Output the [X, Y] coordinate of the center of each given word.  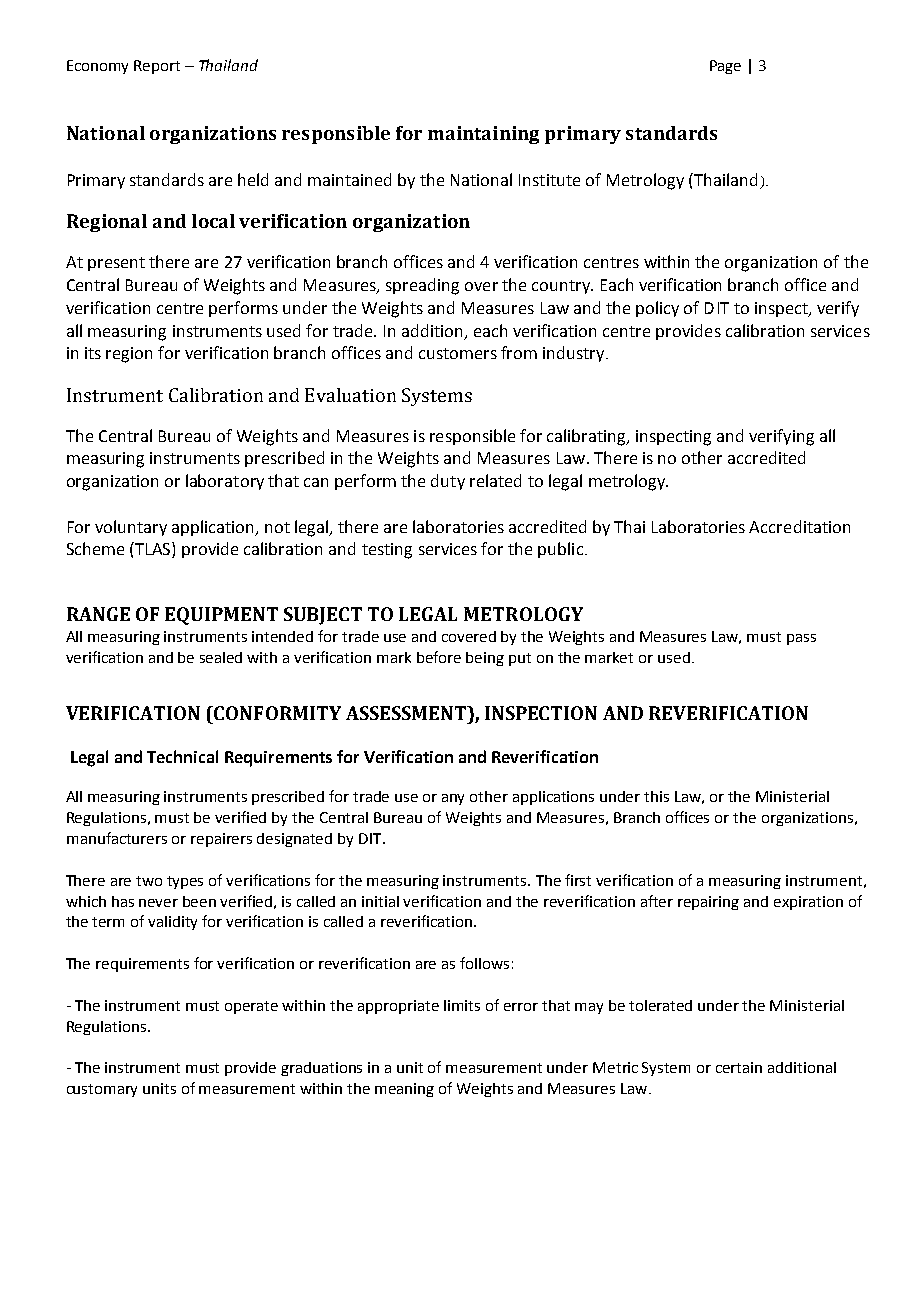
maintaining [483, 135]
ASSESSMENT [407, 713]
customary [102, 1090]
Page [725, 67]
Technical [182, 756]
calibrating [587, 437]
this [656, 796]
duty [448, 482]
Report [157, 67]
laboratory [225, 482]
